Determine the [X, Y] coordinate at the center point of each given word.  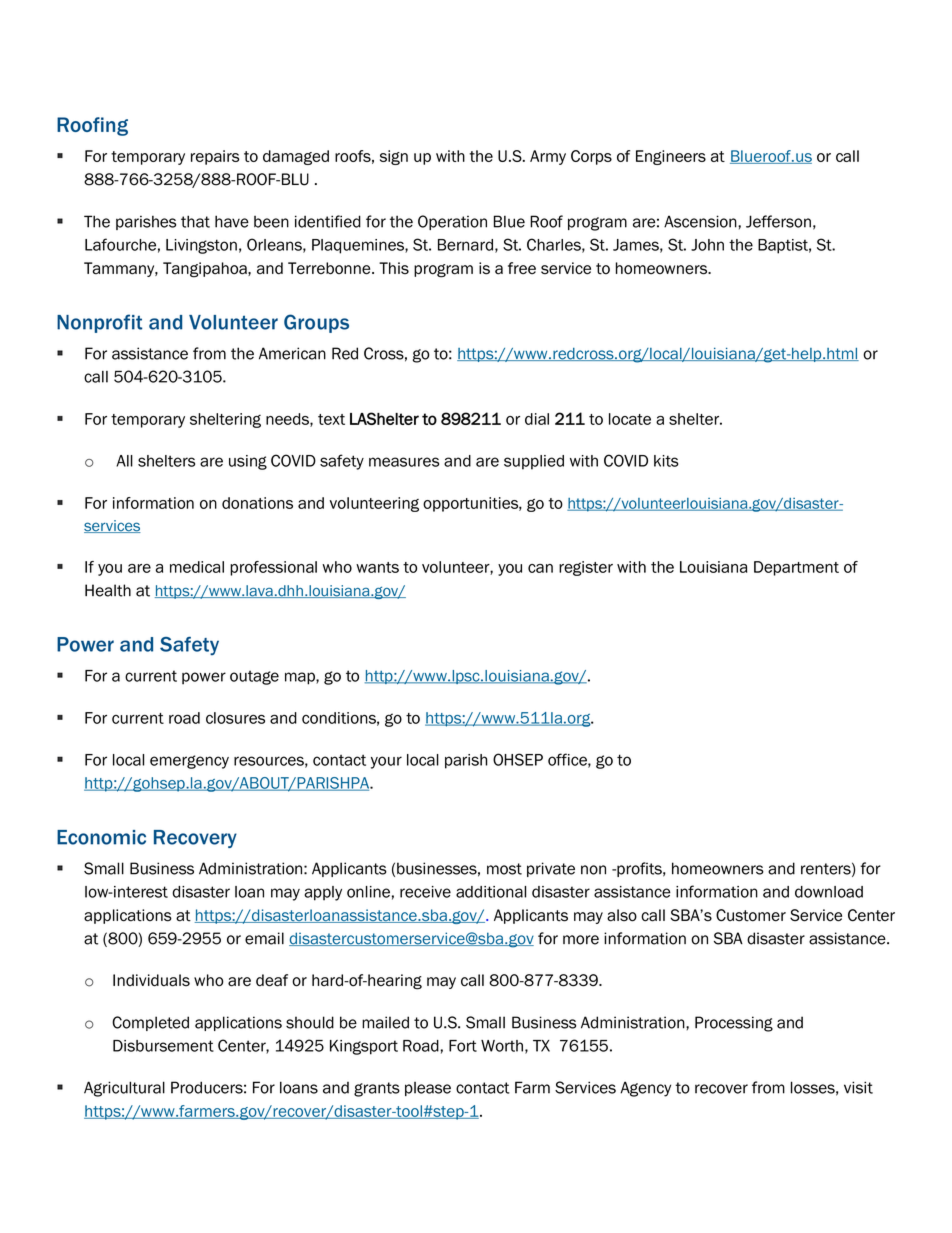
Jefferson [778, 221]
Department [796, 568]
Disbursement [163, 1046]
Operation [452, 222]
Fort [463, 1046]
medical [197, 567]
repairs [215, 157]
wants [377, 567]
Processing [734, 1024]
